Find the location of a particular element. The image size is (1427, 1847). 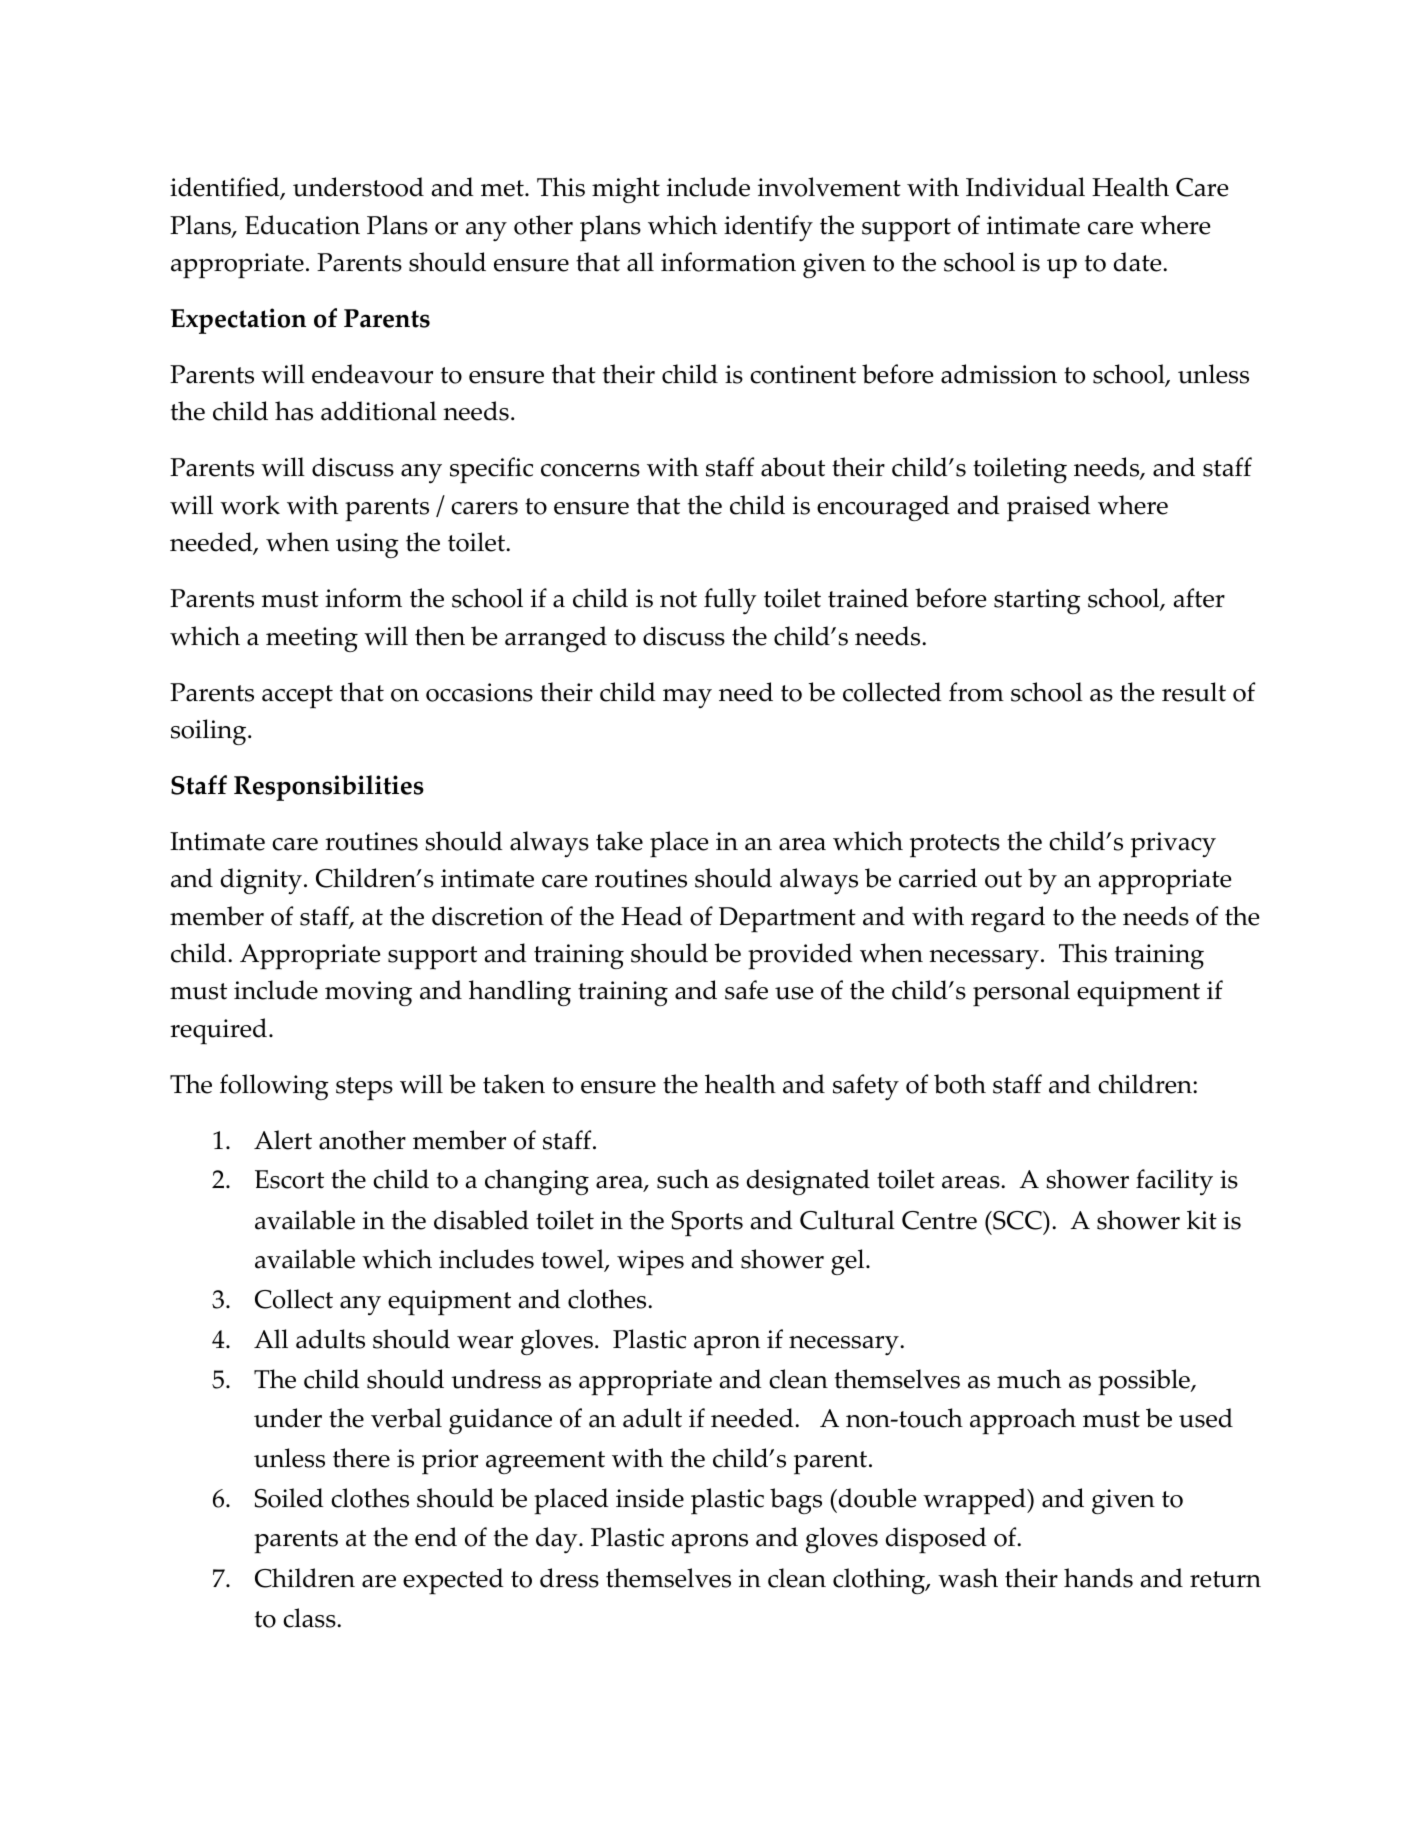

identify is located at coordinates (768, 228).
